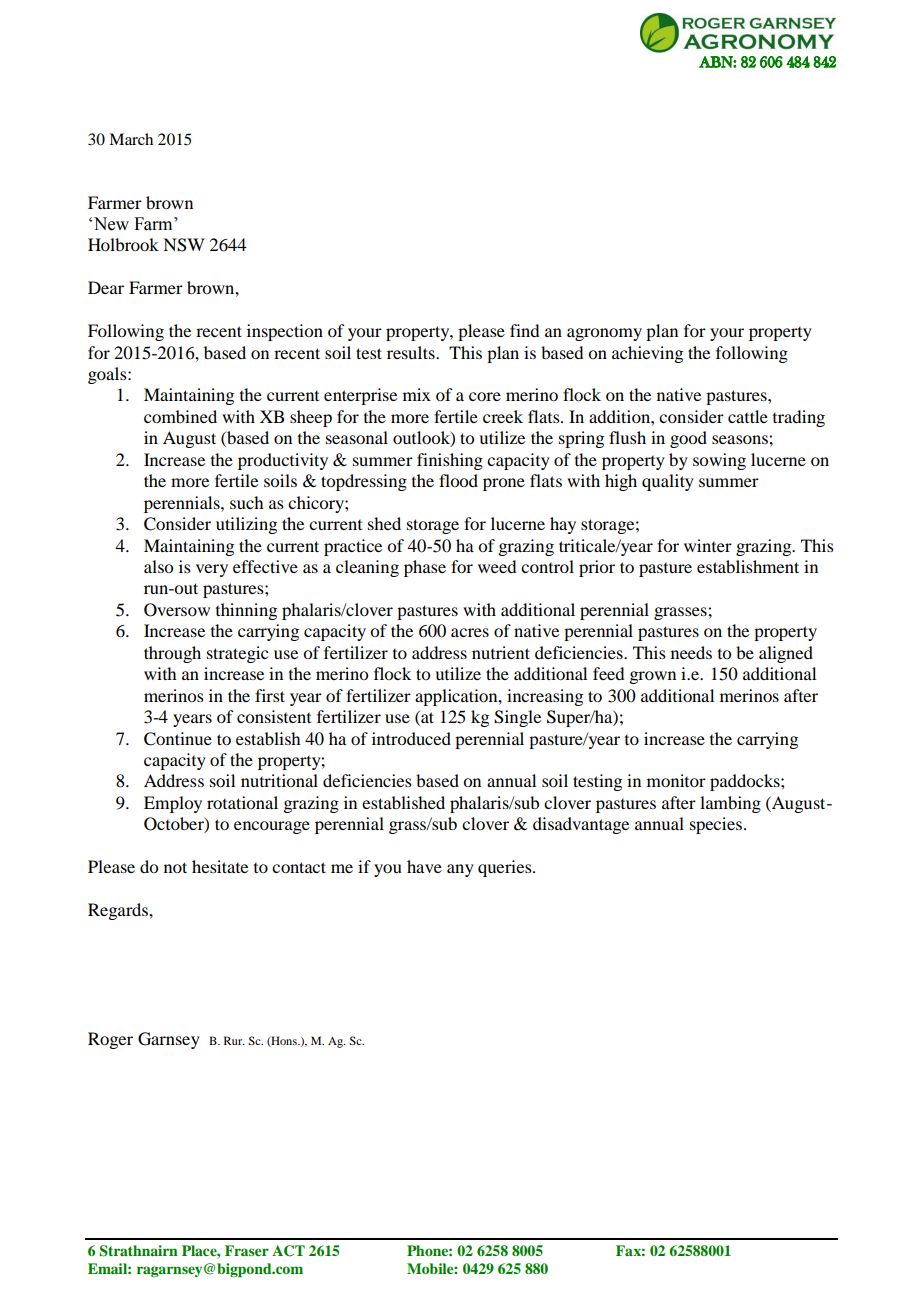  What do you see at coordinates (411, 738) in the page?
I see `introduced` at bounding box center [411, 738].
